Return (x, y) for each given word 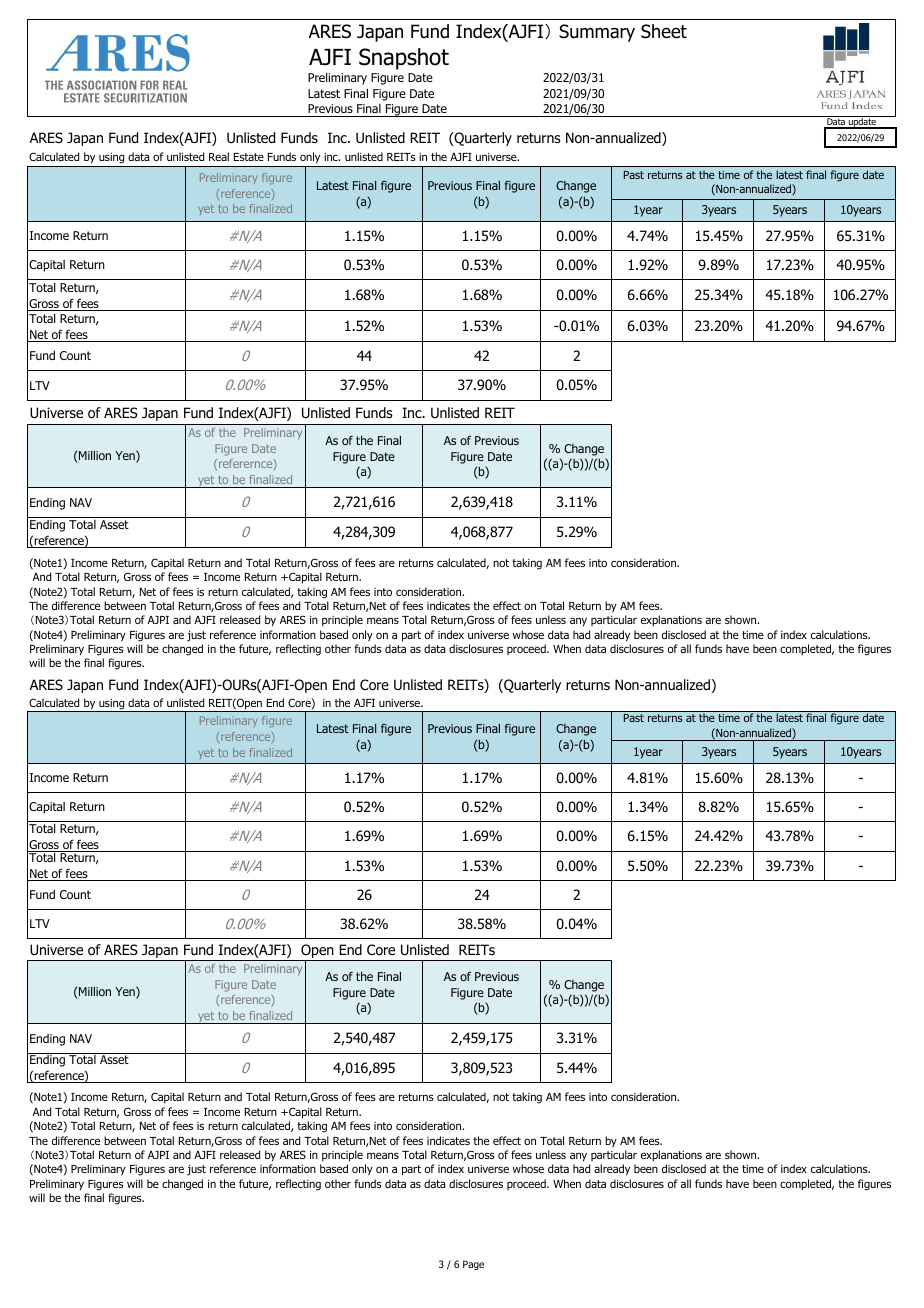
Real (219, 156)
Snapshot (404, 59)
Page (473, 1265)
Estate (249, 157)
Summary (597, 33)
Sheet (664, 31)
